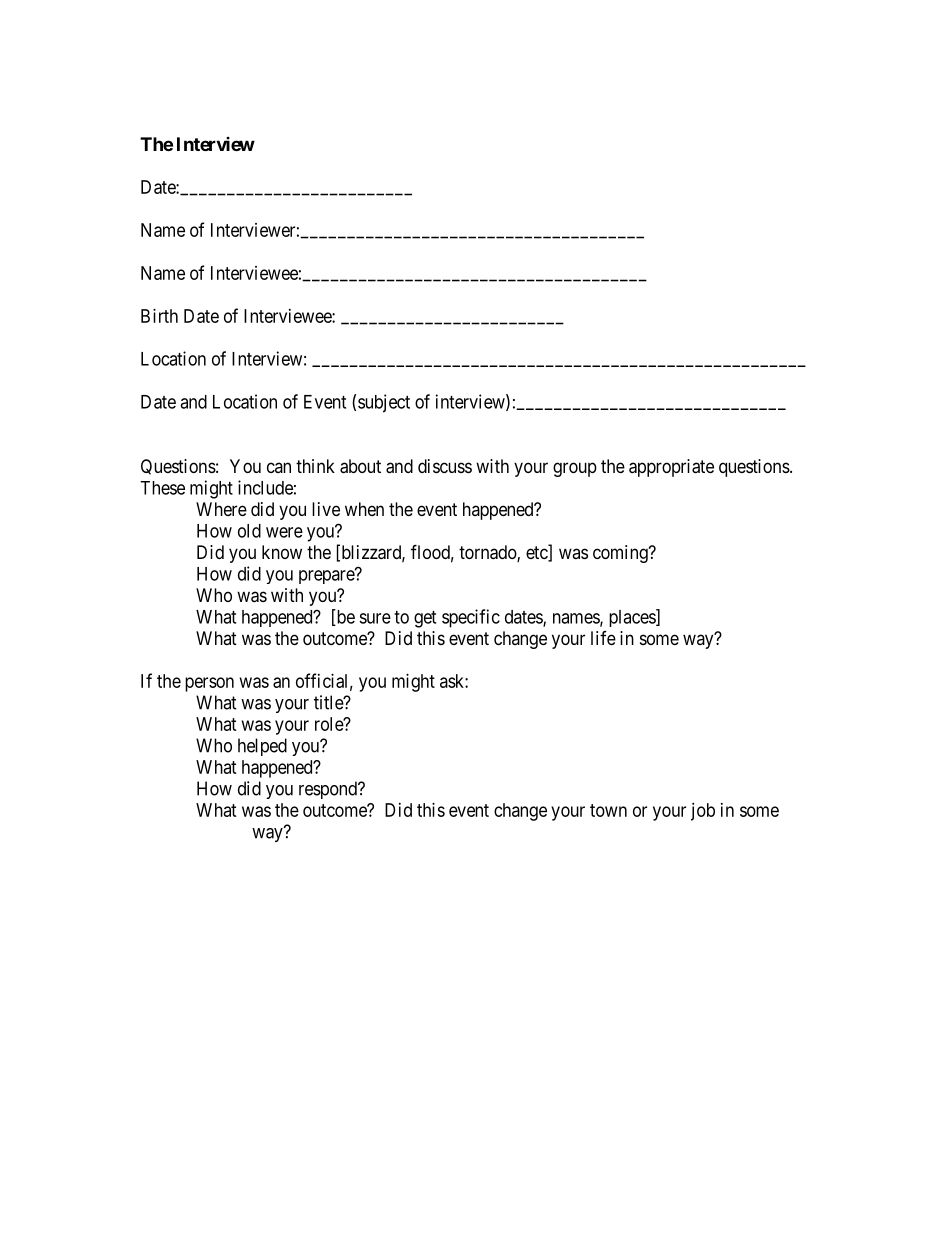  What do you see at coordinates (425, 619) in the page?
I see `get` at bounding box center [425, 619].
